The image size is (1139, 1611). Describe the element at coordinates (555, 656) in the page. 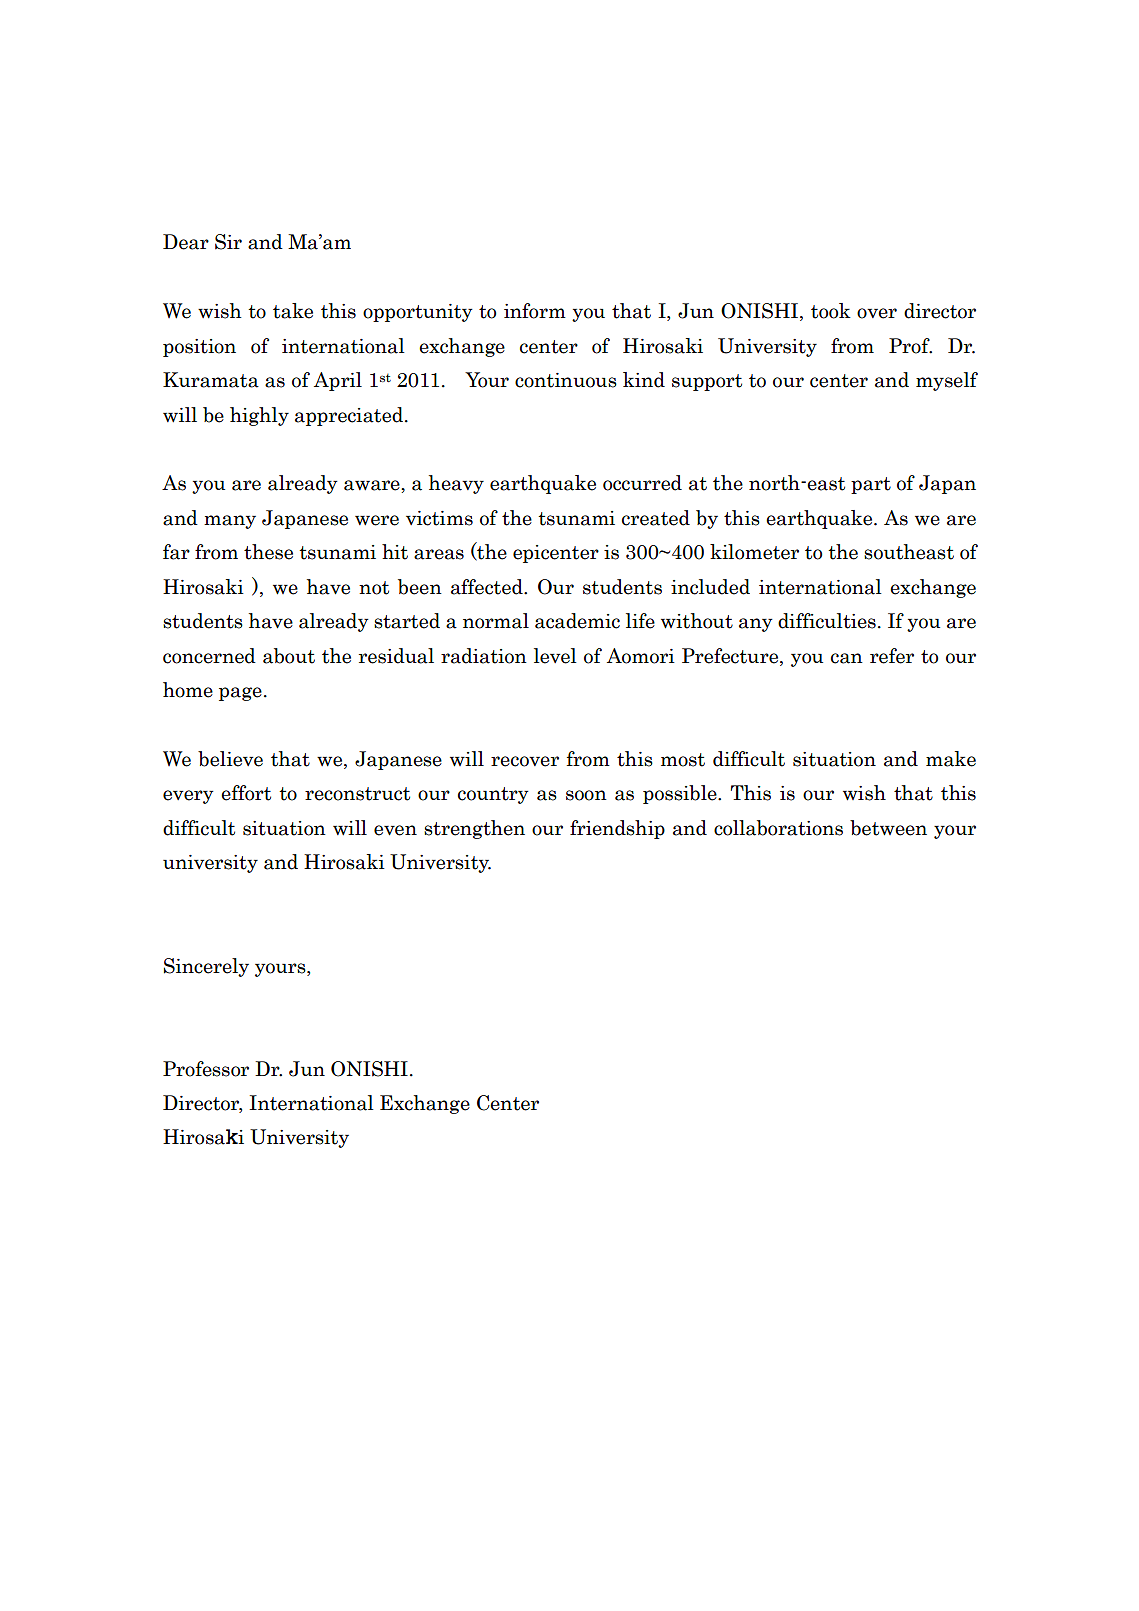

I see `level` at that location.
